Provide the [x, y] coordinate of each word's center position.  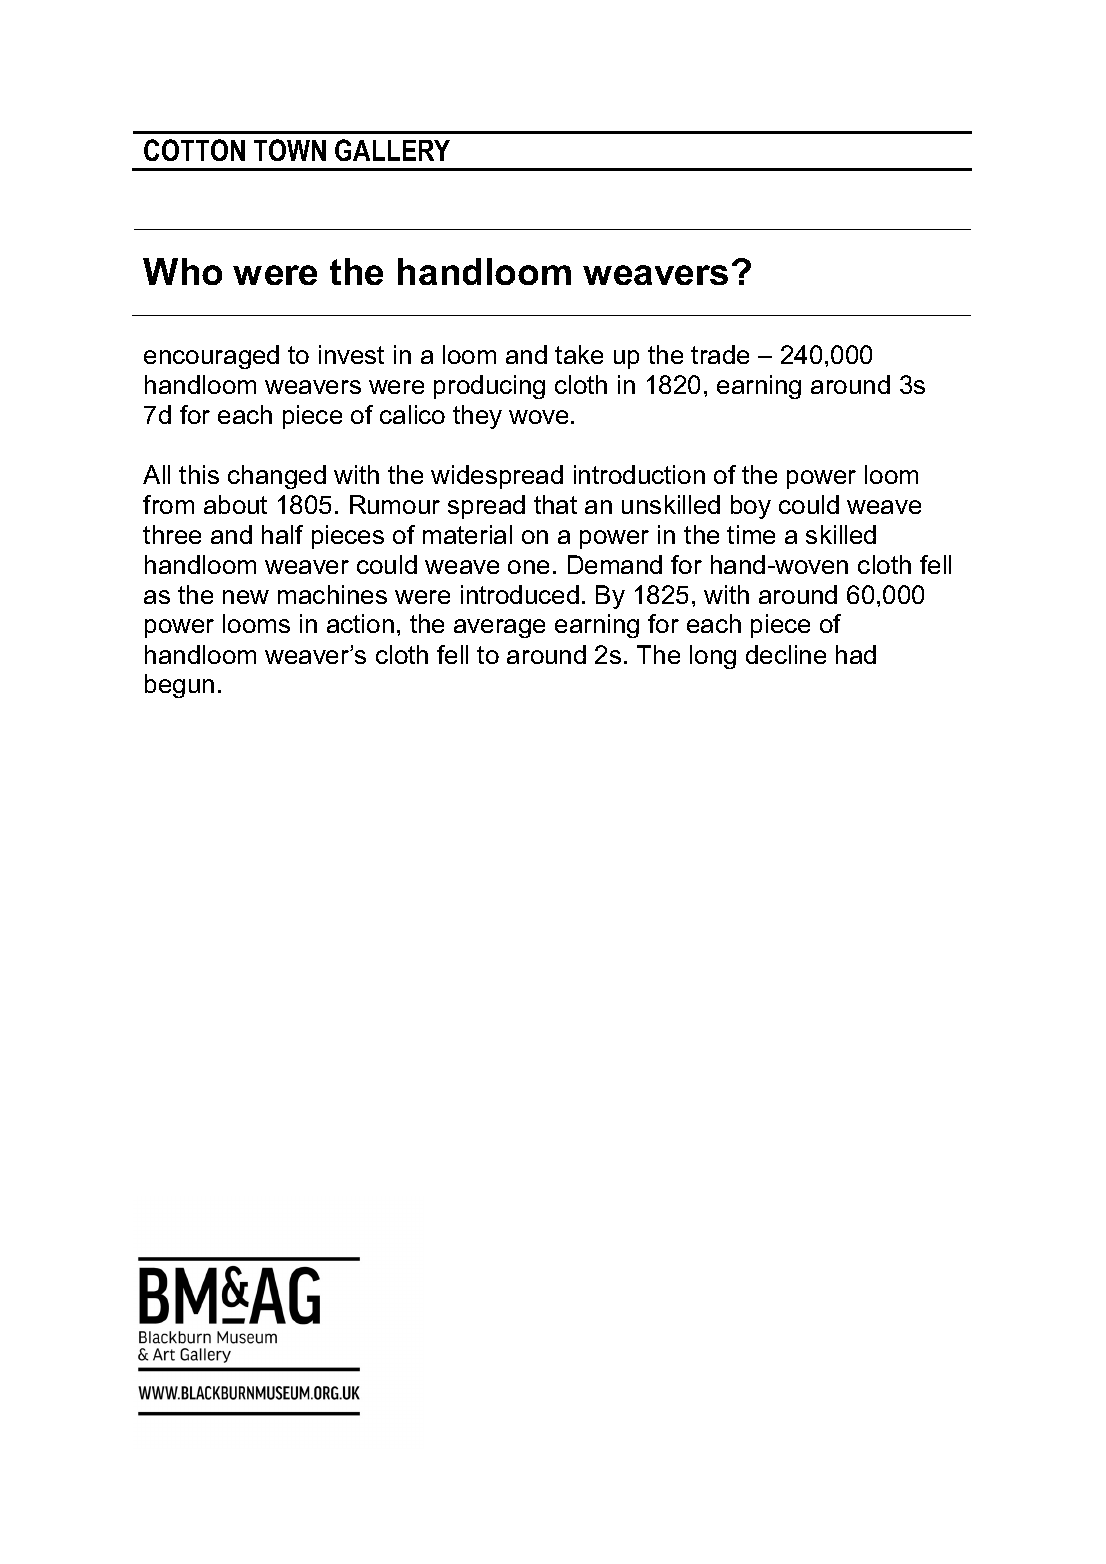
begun [179, 686]
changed [277, 477]
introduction [639, 474]
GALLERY [392, 150]
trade [720, 354]
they [477, 417]
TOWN [290, 150]
